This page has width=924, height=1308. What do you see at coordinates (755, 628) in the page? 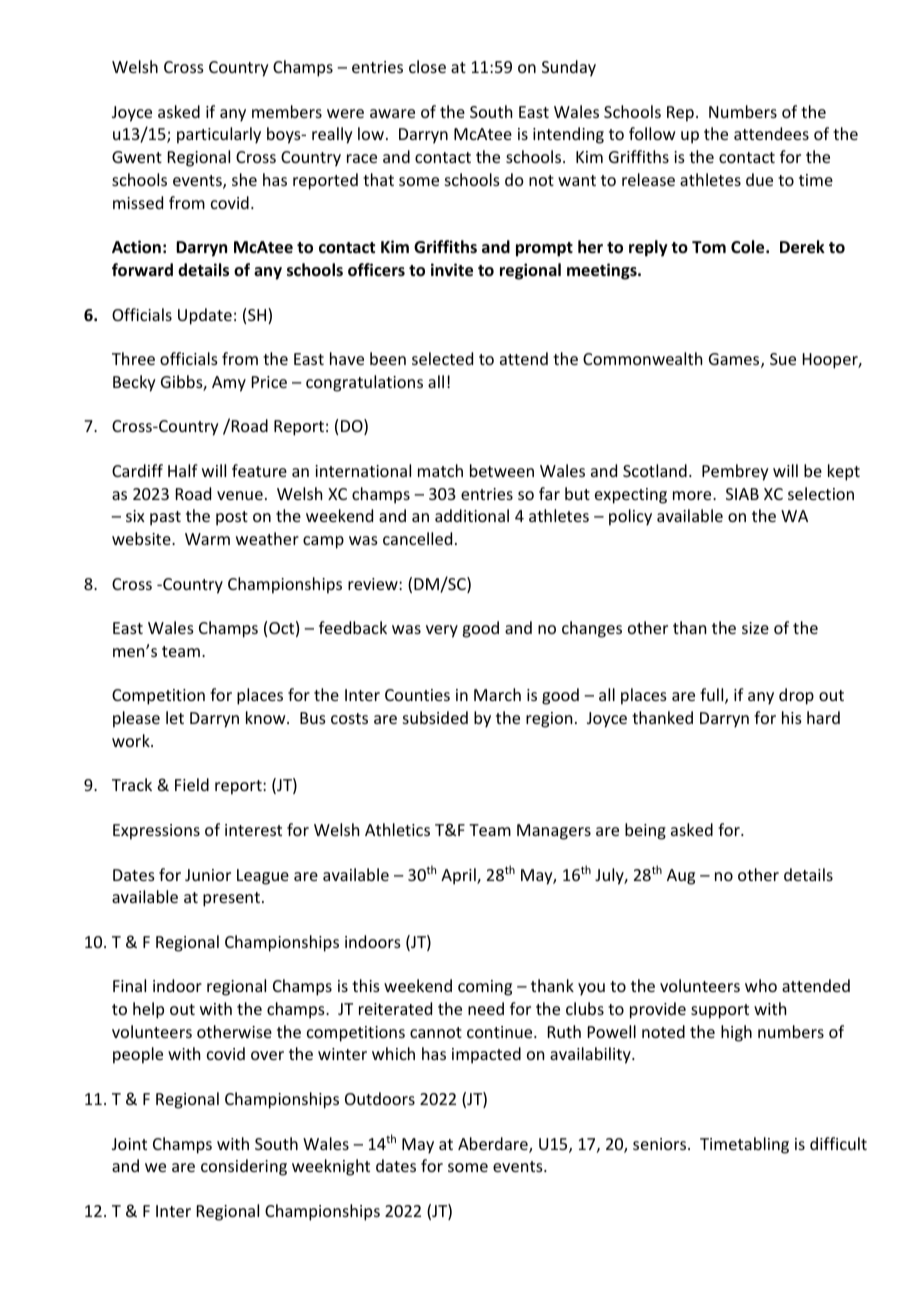
I see `size` at bounding box center [755, 628].
